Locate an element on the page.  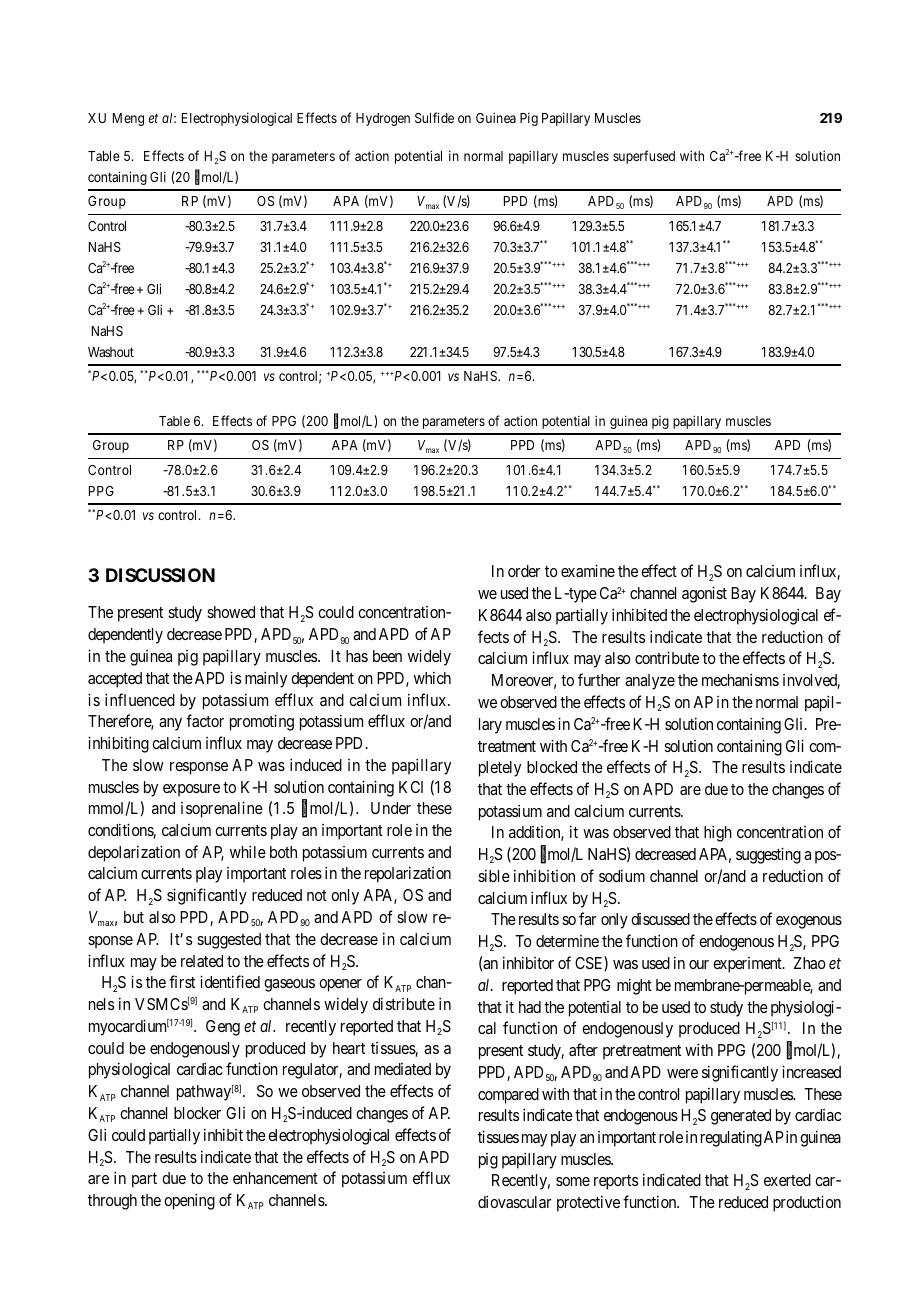
which is located at coordinates (432, 677).
